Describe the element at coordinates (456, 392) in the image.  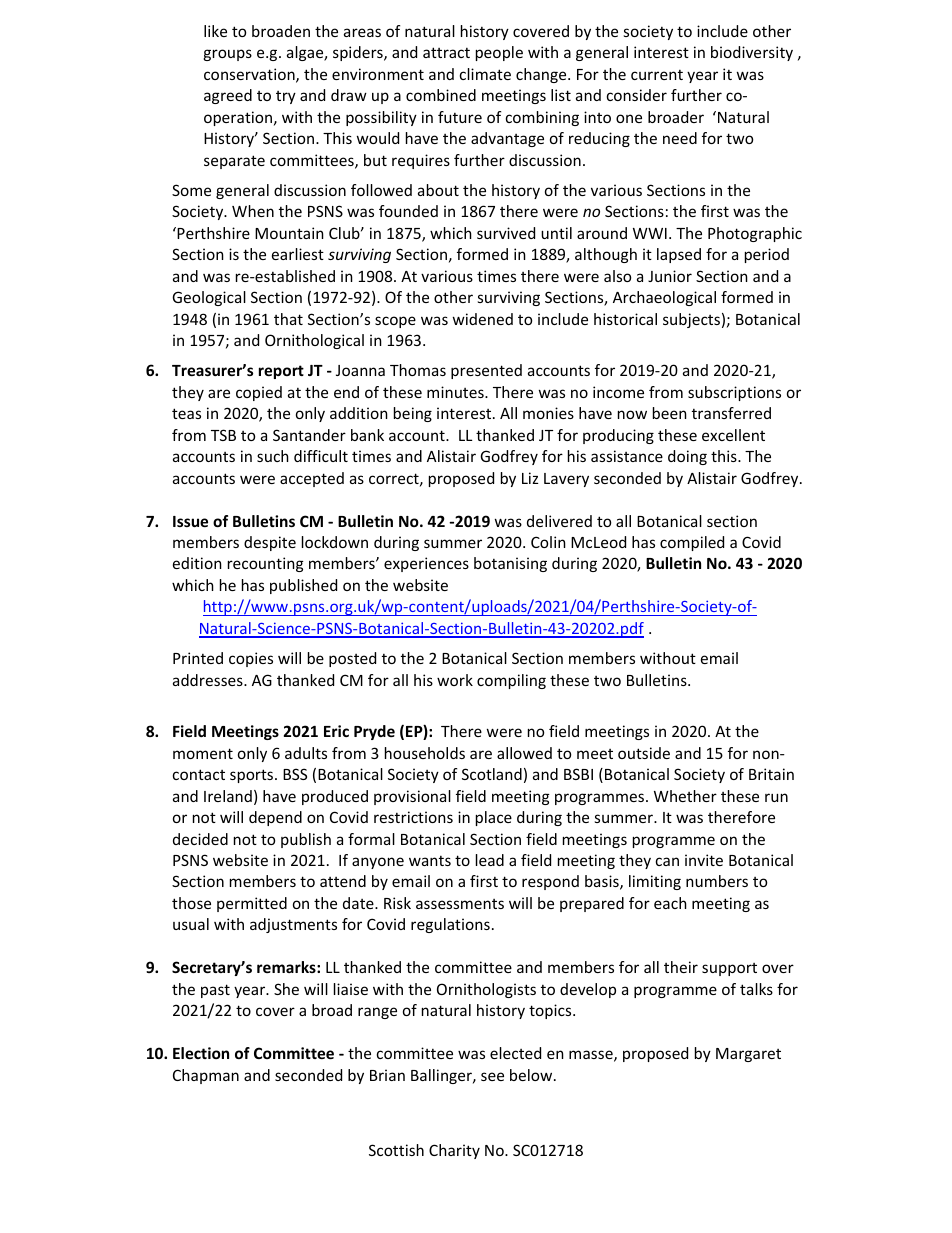
I see `minutes` at that location.
